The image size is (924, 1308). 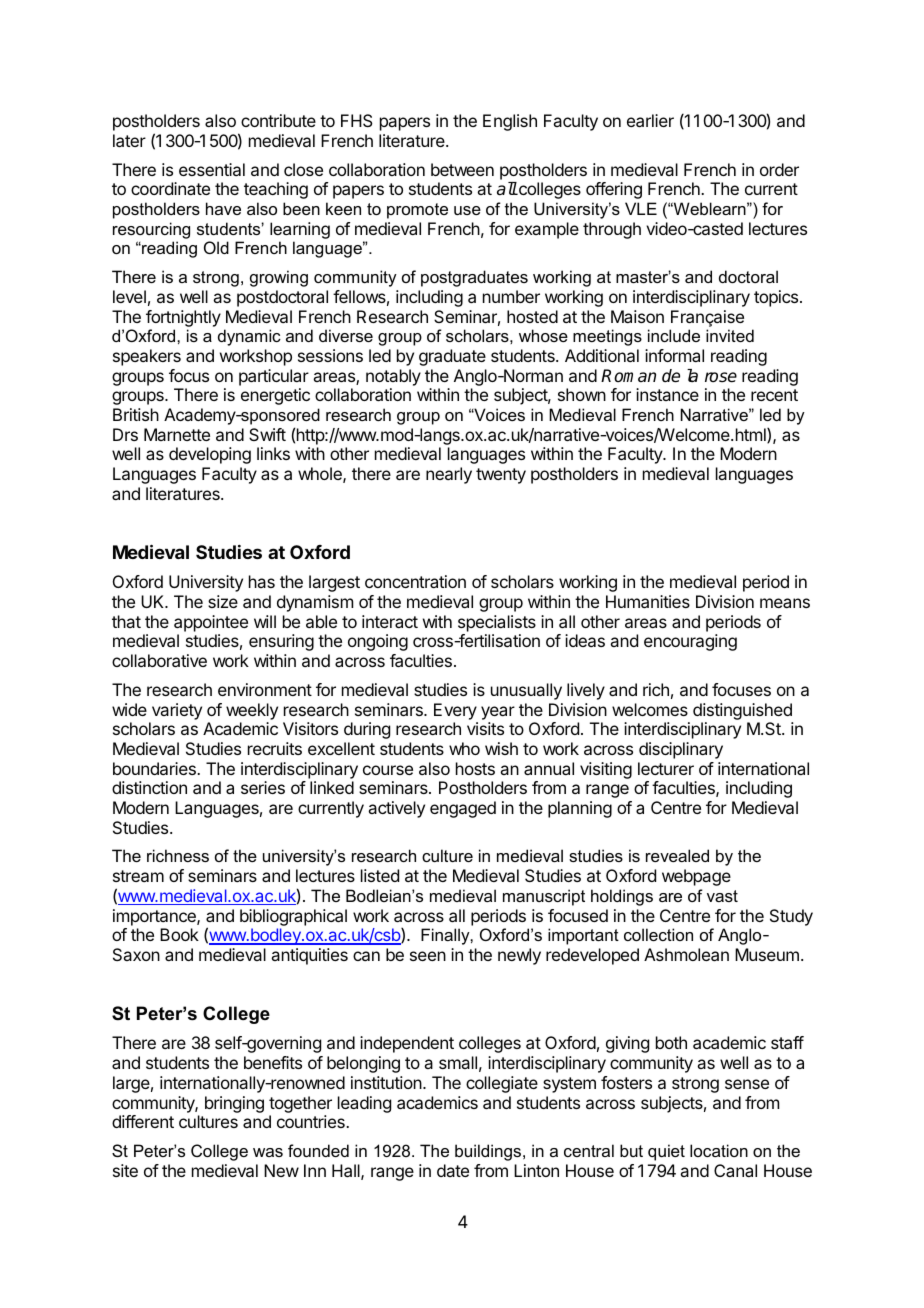 What do you see at coordinates (677, 855) in the screenshot?
I see `revealed` at bounding box center [677, 855].
